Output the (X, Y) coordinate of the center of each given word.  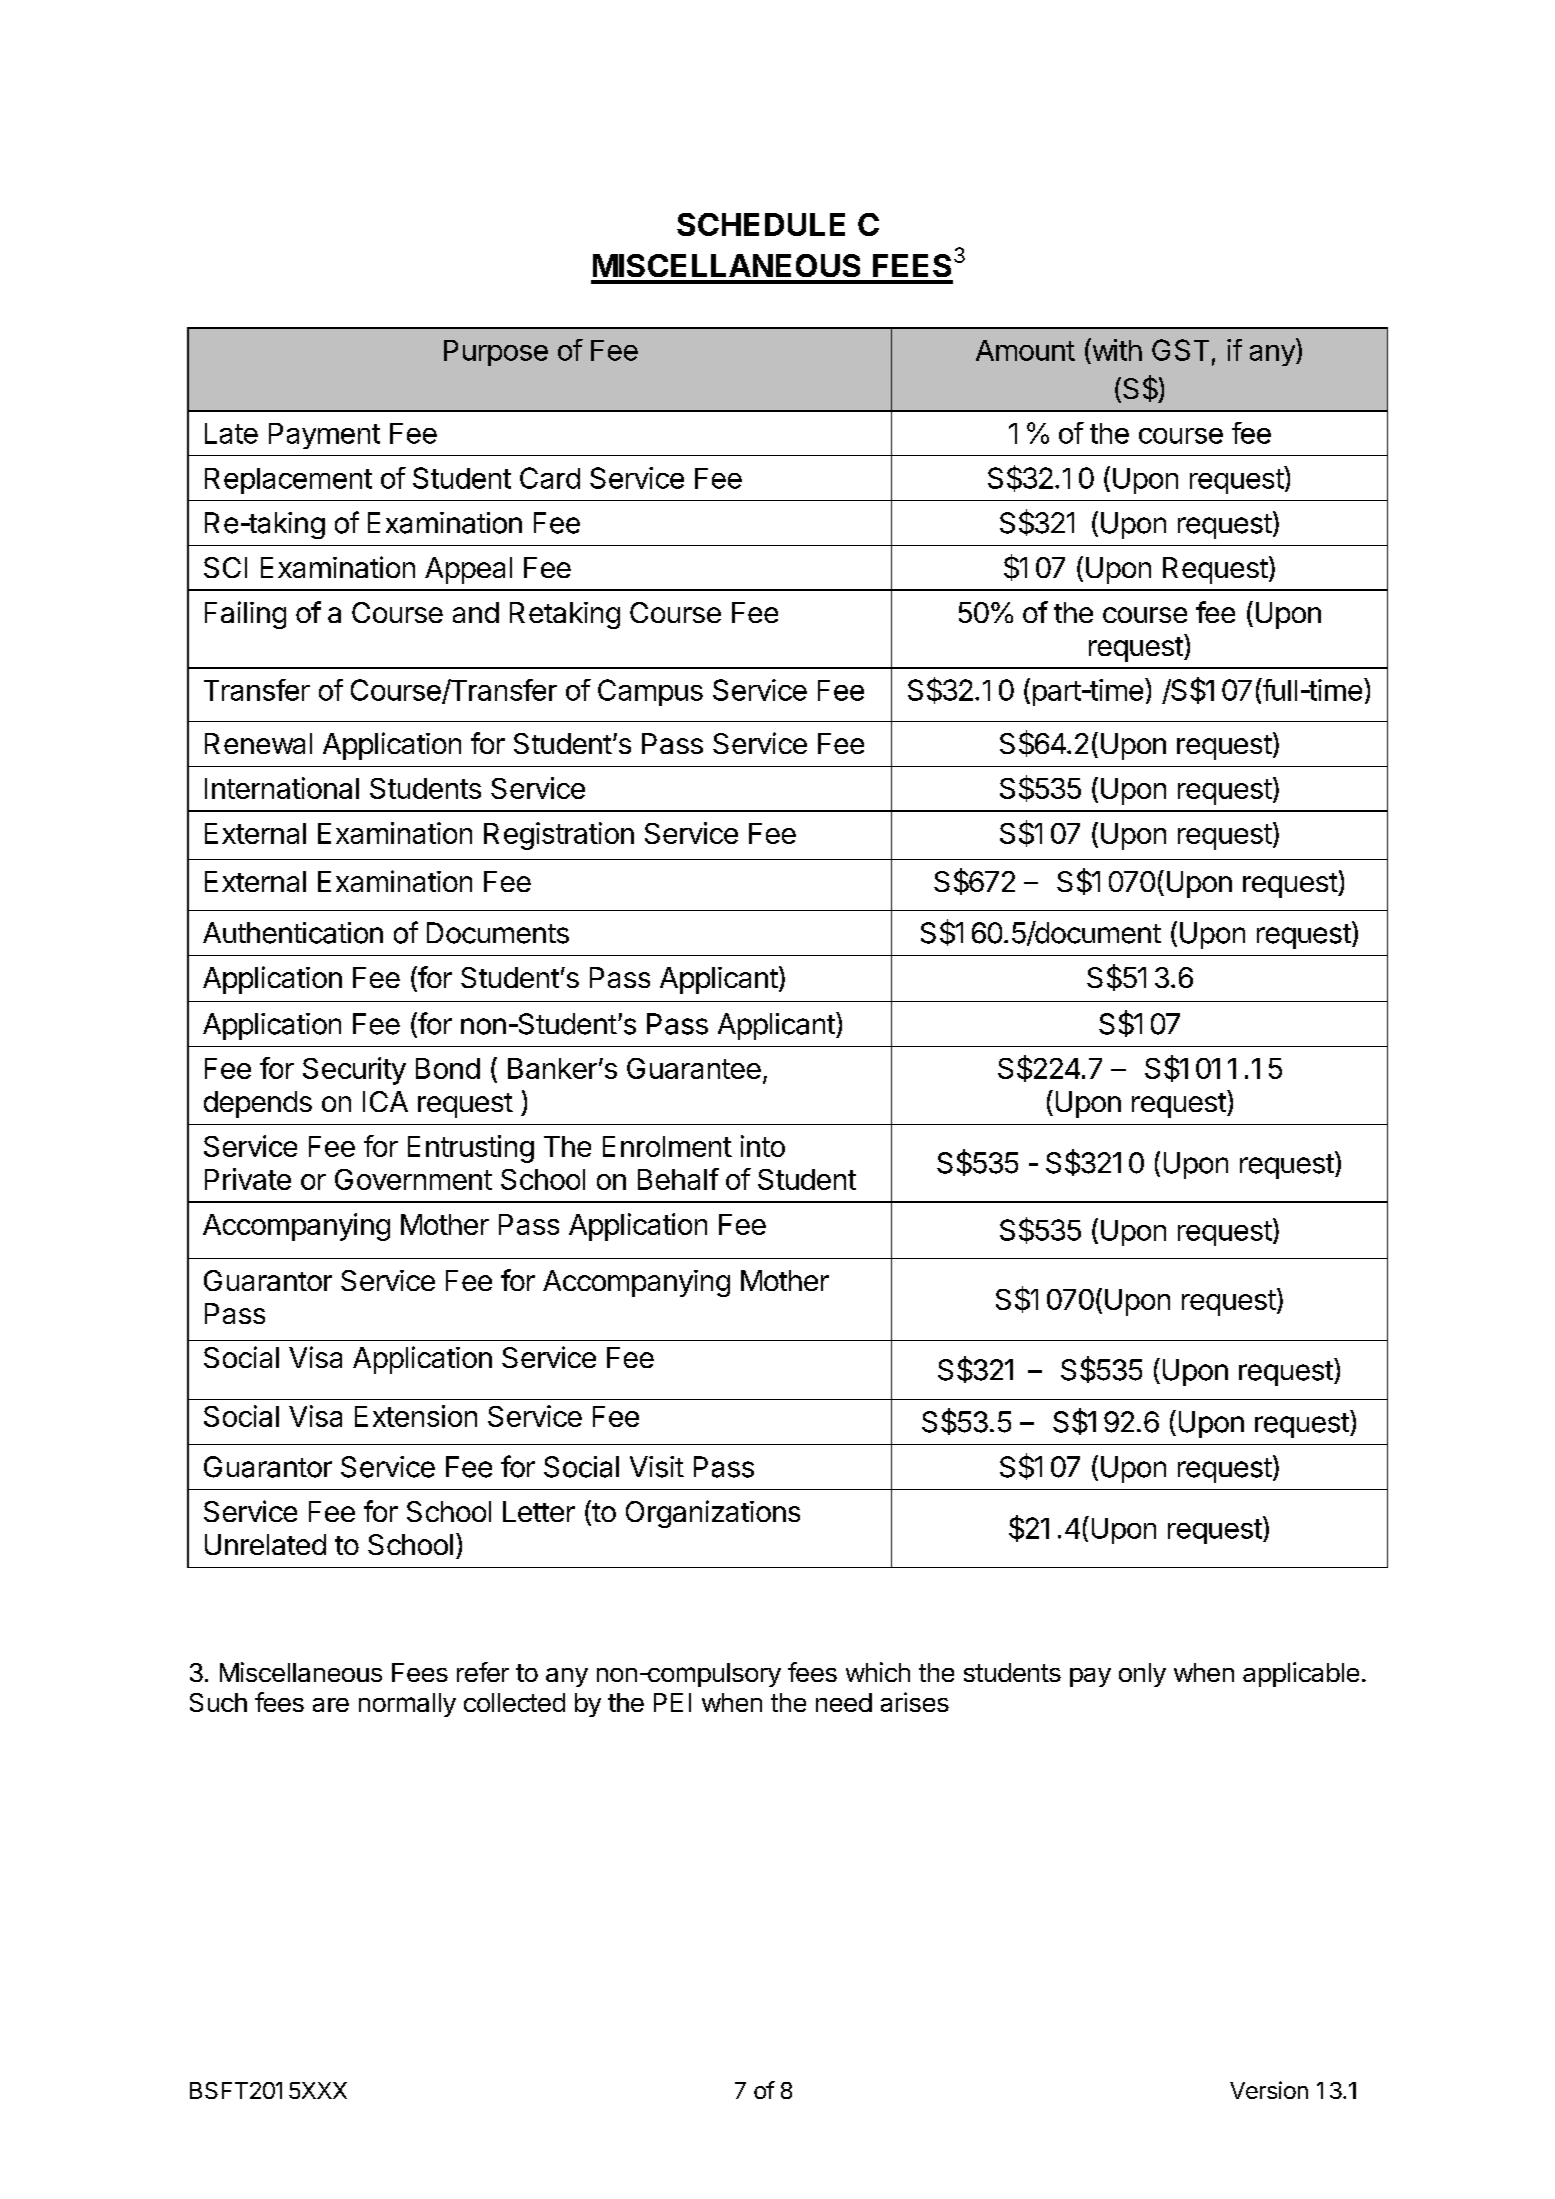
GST (1180, 350)
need (844, 1702)
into (763, 1146)
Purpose (496, 353)
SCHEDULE (761, 224)
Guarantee (694, 1068)
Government (413, 1179)
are (331, 1705)
